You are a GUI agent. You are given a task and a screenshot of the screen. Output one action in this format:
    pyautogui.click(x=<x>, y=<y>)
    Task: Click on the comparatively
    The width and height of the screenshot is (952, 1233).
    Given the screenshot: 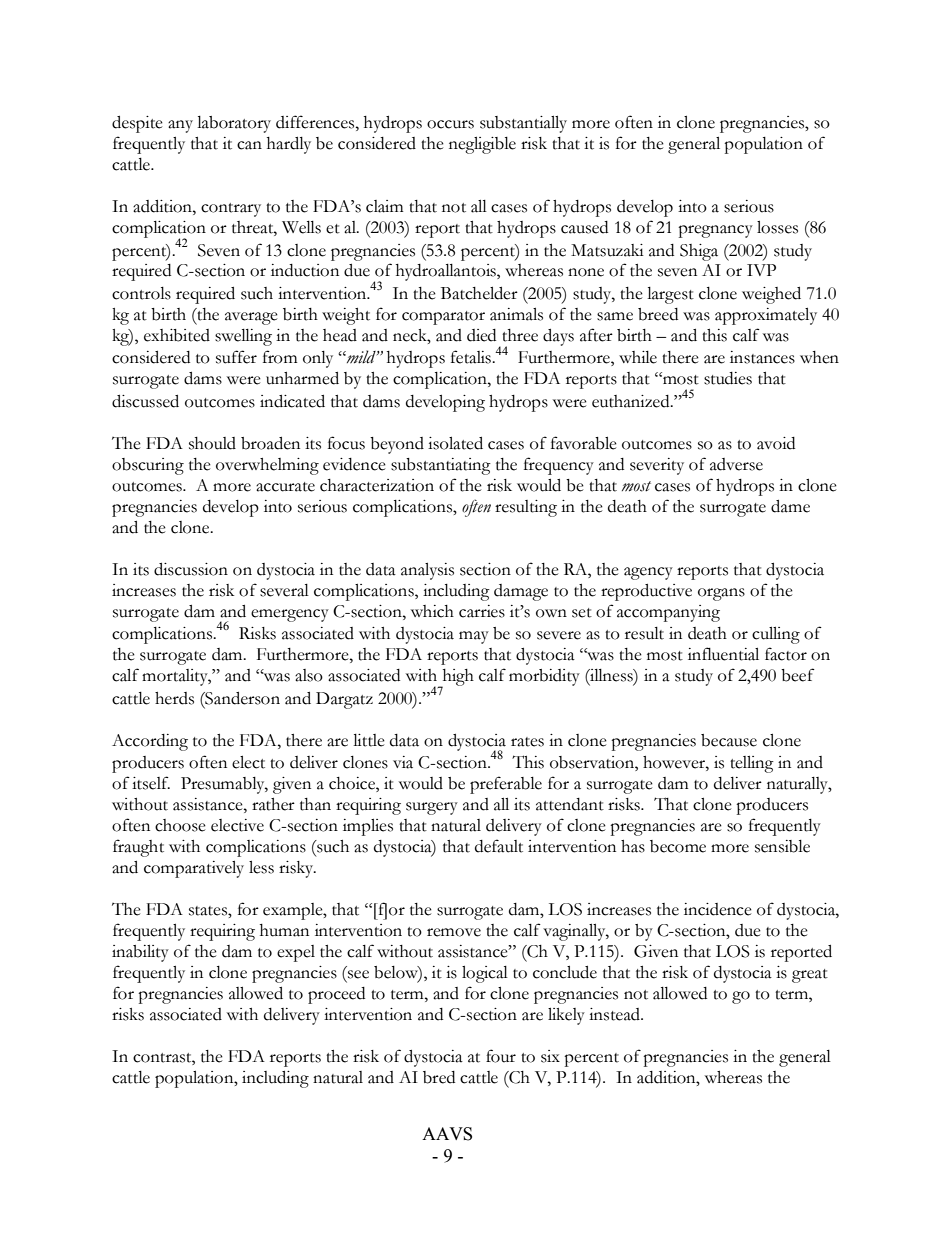 What is the action you would take?
    pyautogui.click(x=194, y=869)
